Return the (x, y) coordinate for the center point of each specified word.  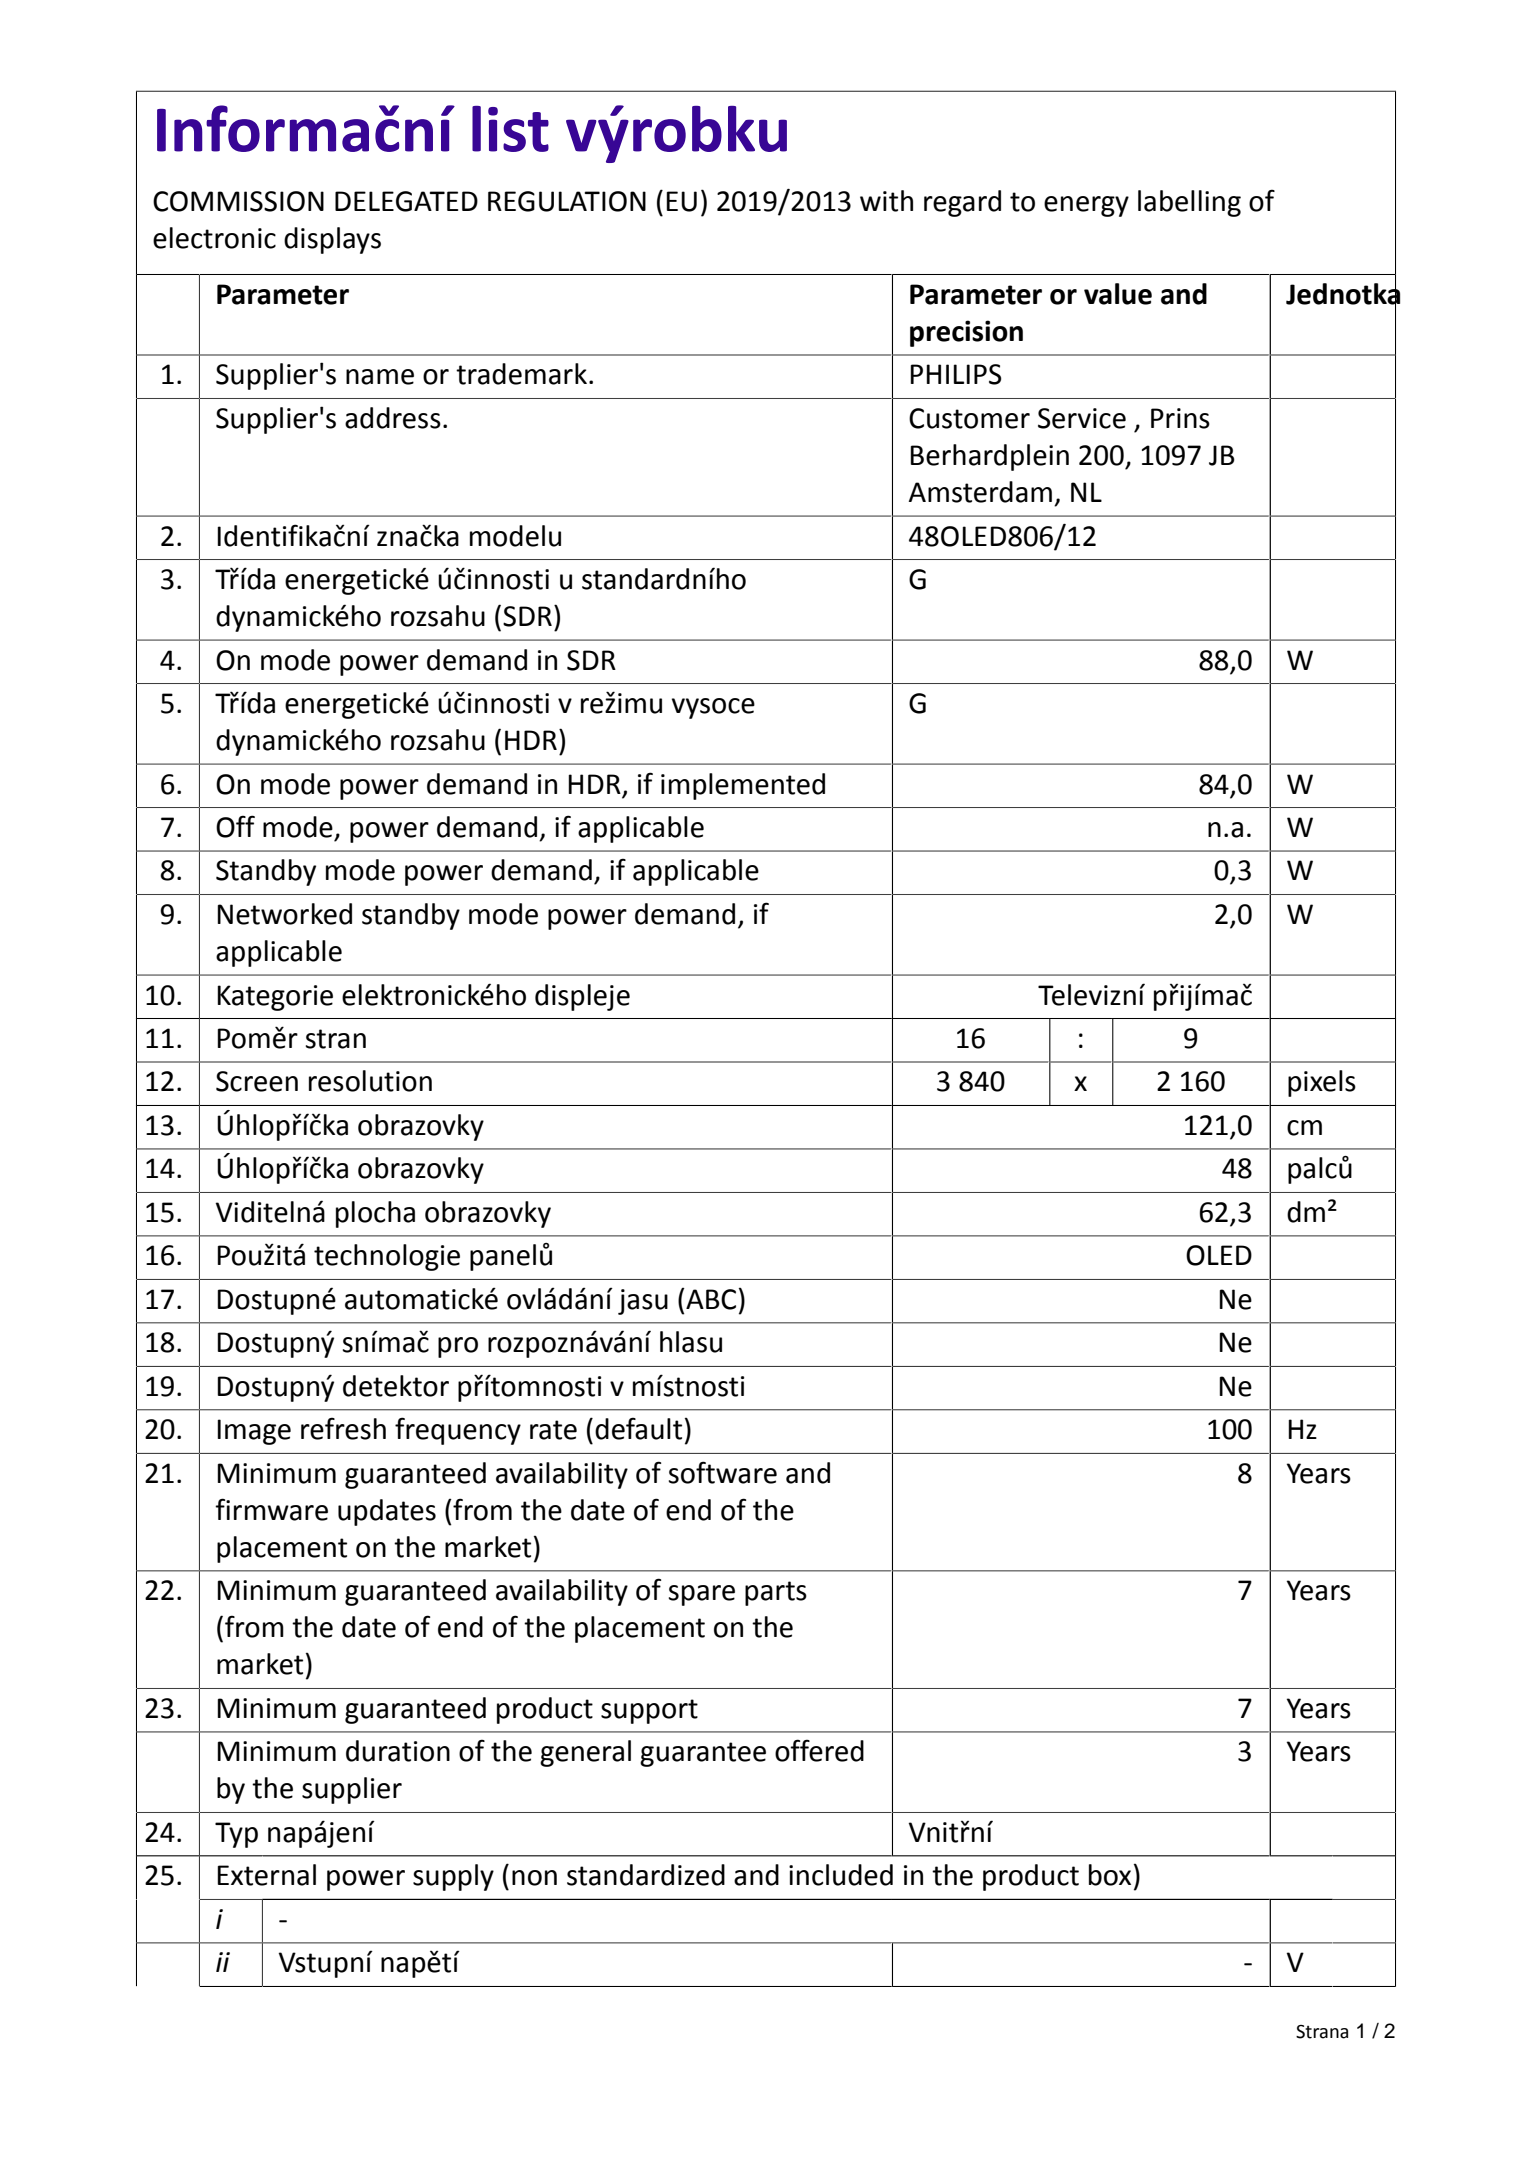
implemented (743, 786)
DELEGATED (406, 201)
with (886, 201)
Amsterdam (980, 492)
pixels (1322, 1083)
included (841, 1875)
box (1110, 1875)
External (266, 1875)
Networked (284, 914)
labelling (1189, 203)
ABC (710, 1299)
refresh (343, 1428)
